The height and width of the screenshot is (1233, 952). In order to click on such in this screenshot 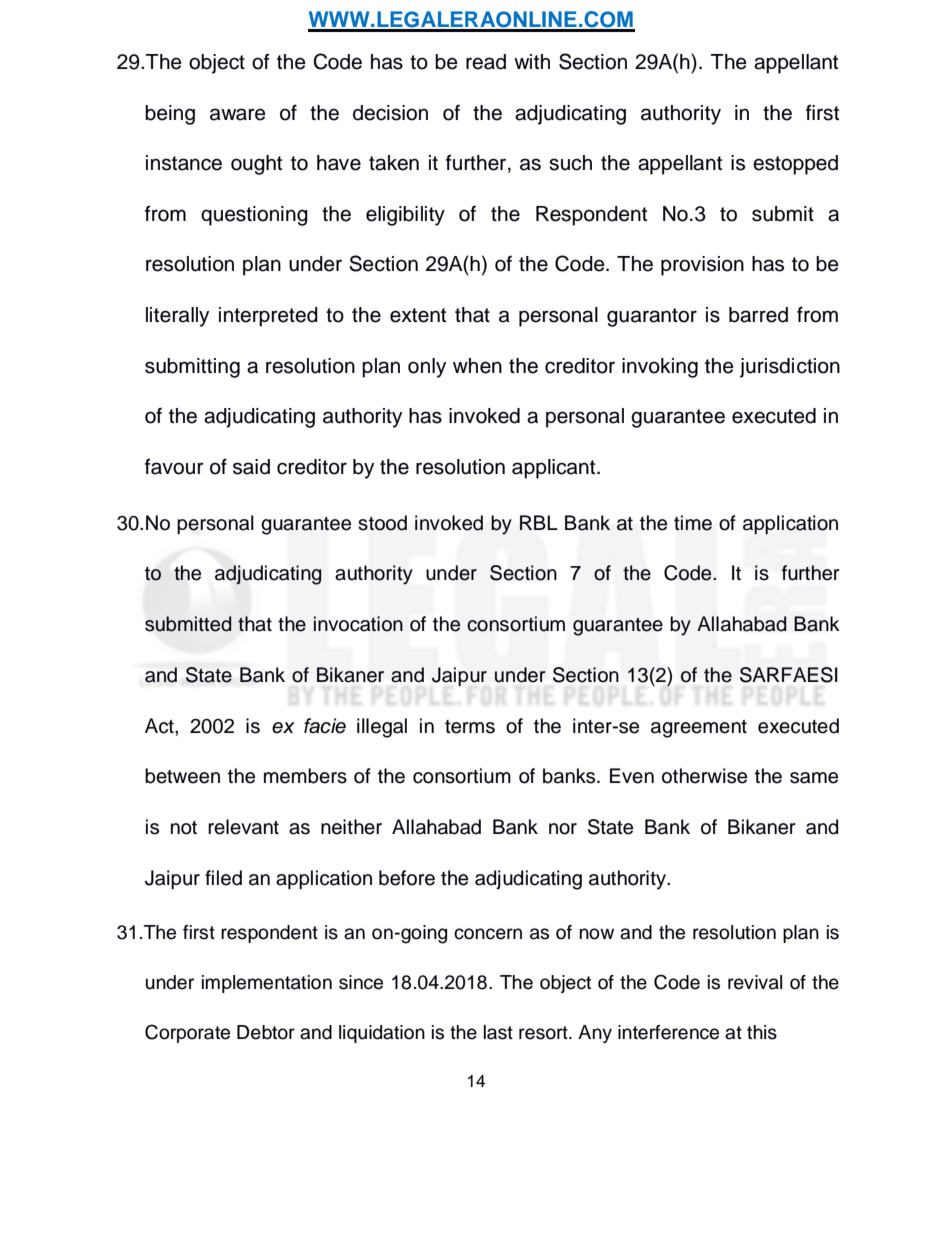, I will do `click(570, 163)`.
